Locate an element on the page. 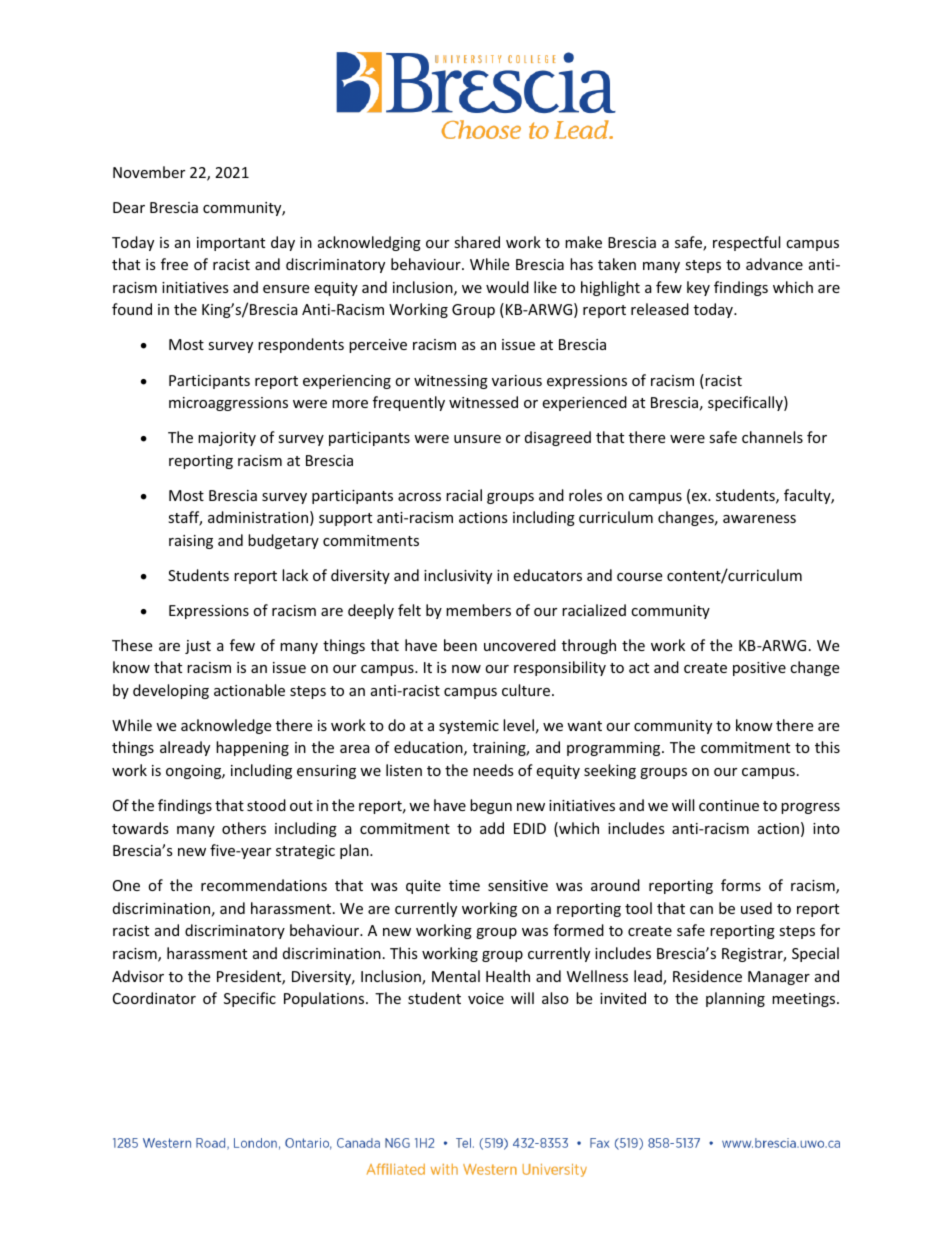 The height and width of the document is (1233, 952). shared is located at coordinates (477, 242).
